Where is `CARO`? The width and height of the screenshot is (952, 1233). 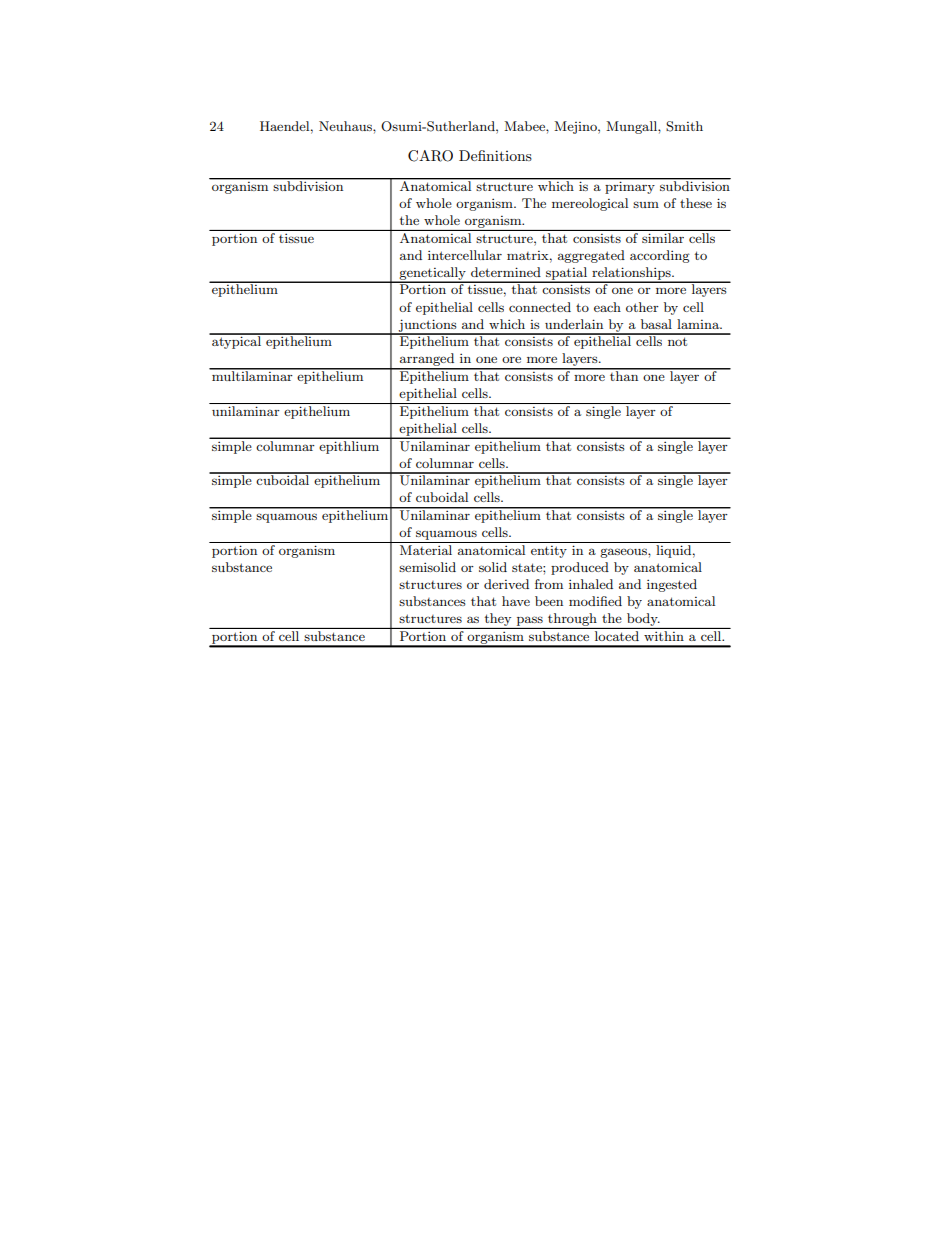 CARO is located at coordinates (430, 156).
